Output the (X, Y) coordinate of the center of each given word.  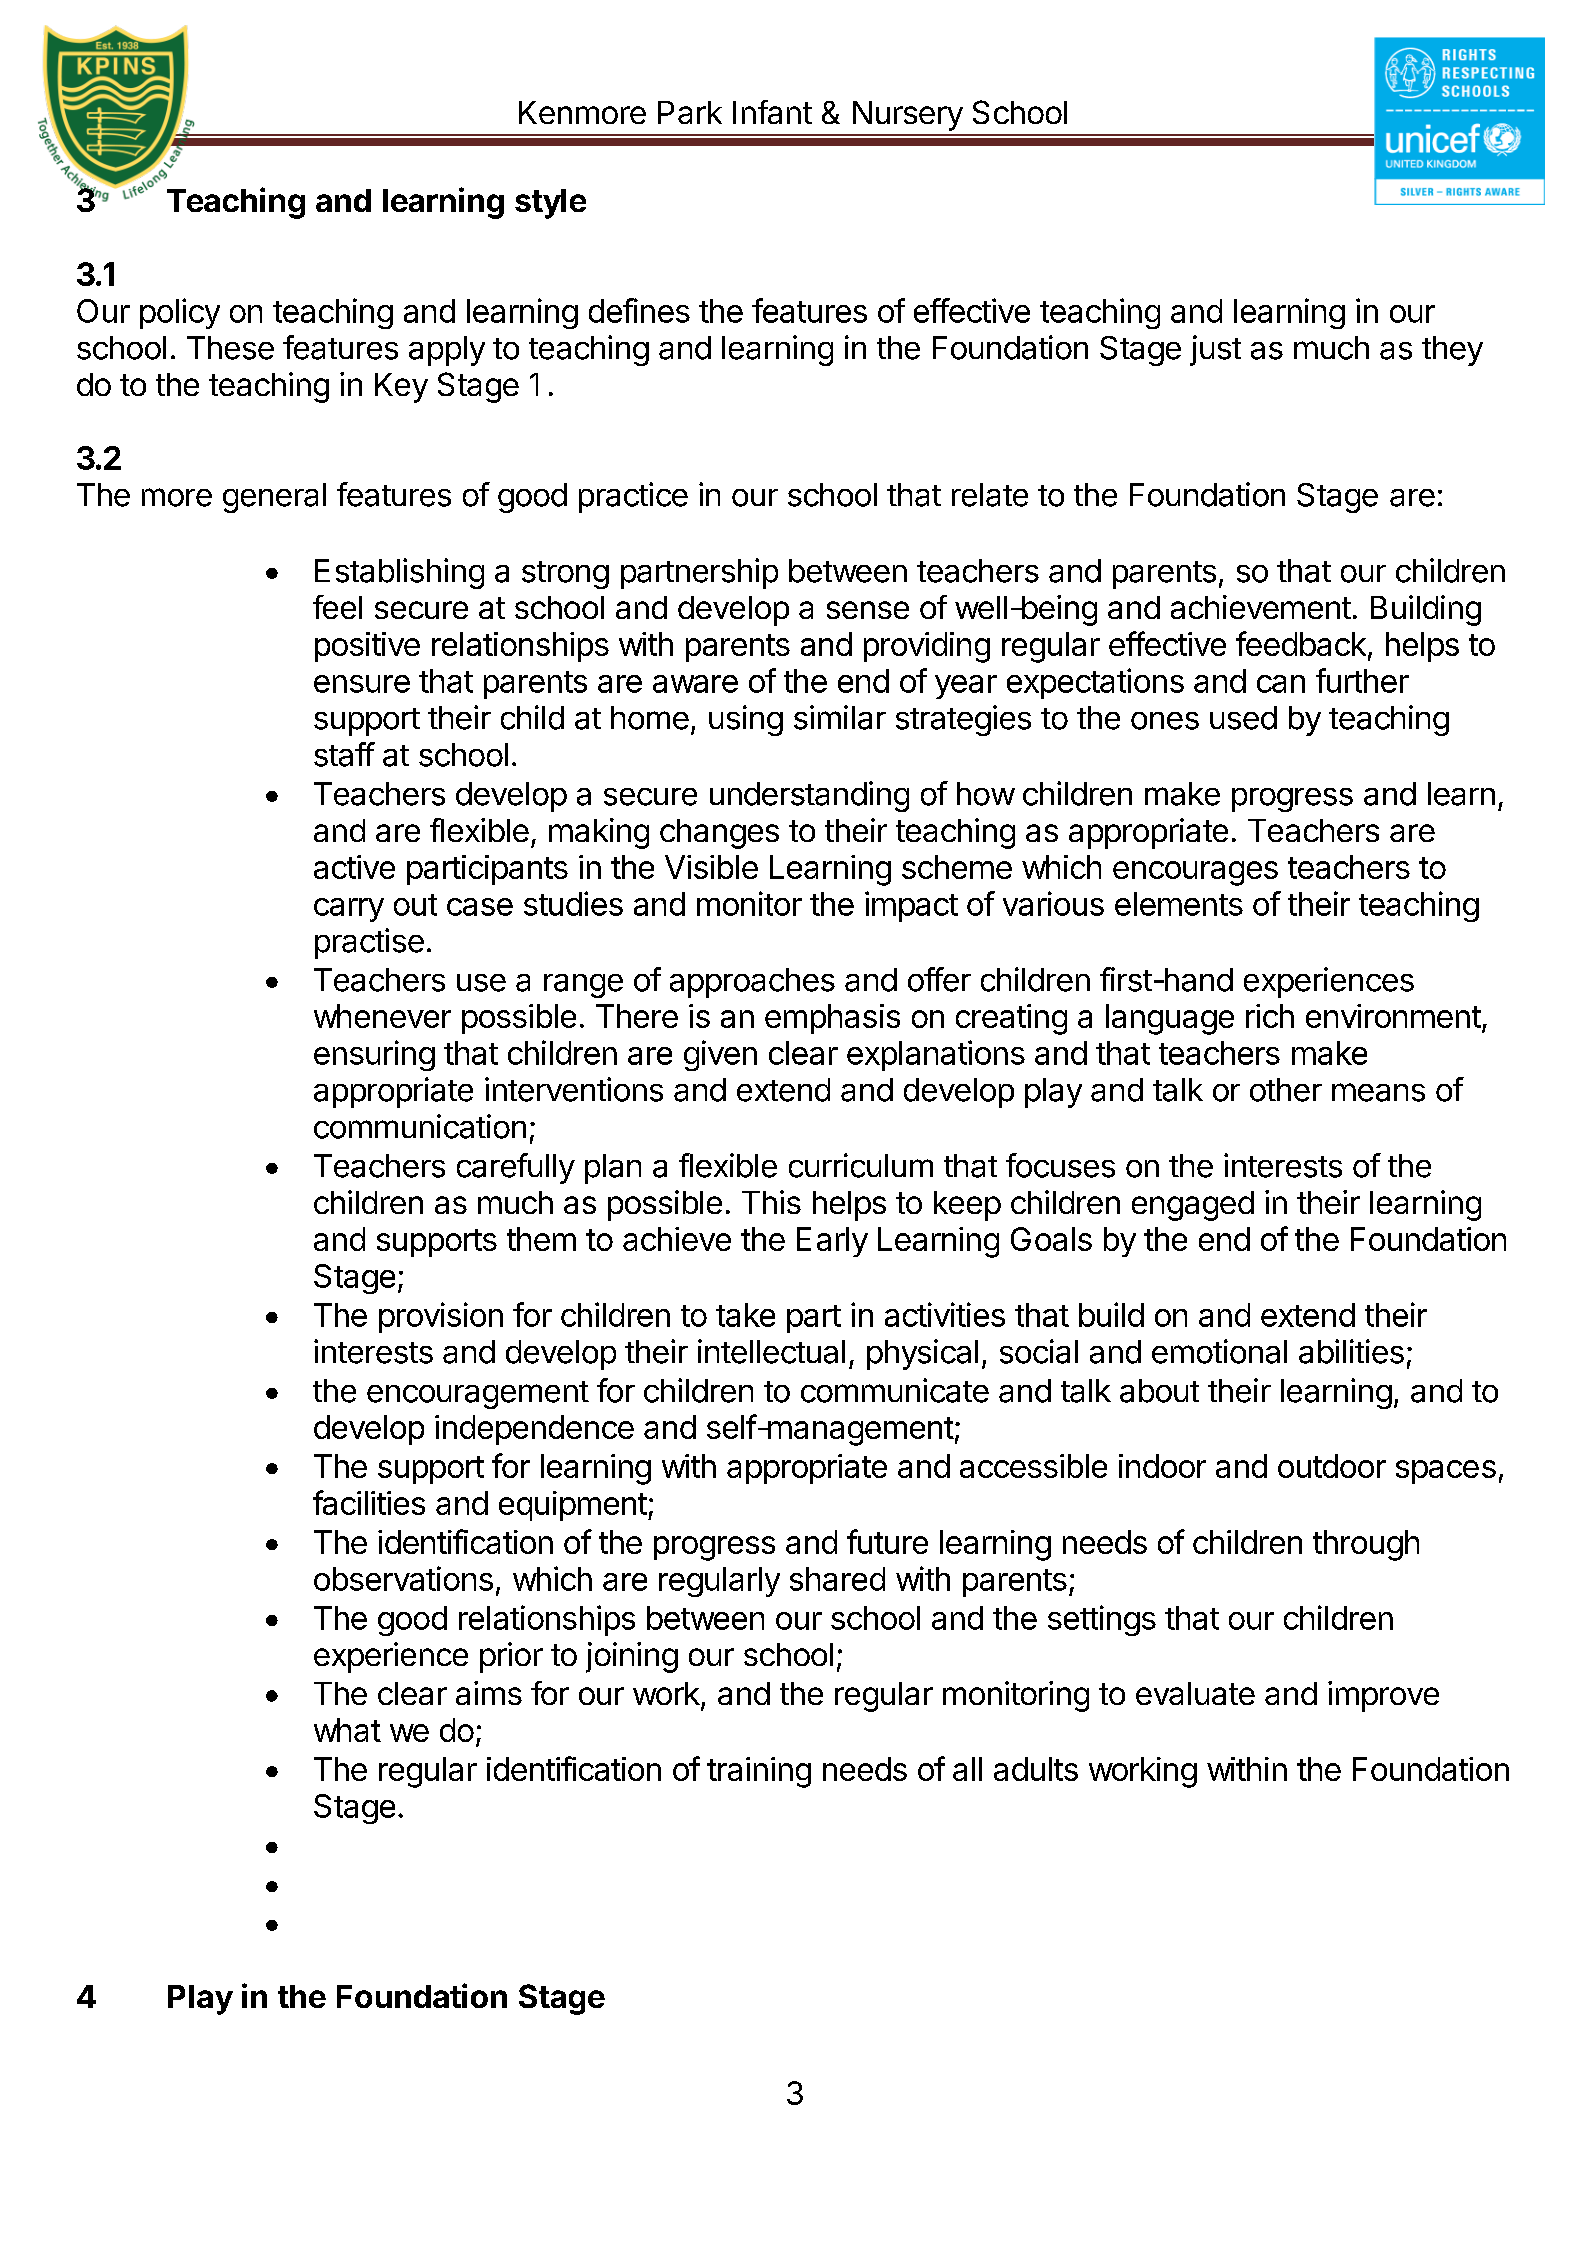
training (759, 1772)
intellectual (771, 1351)
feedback (1301, 643)
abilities (1351, 1351)
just (1215, 350)
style (550, 204)
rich (1270, 1016)
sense (868, 610)
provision (441, 1317)
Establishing (399, 573)
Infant (772, 112)
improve (1383, 1696)
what (347, 1730)
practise (369, 943)
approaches (752, 983)
